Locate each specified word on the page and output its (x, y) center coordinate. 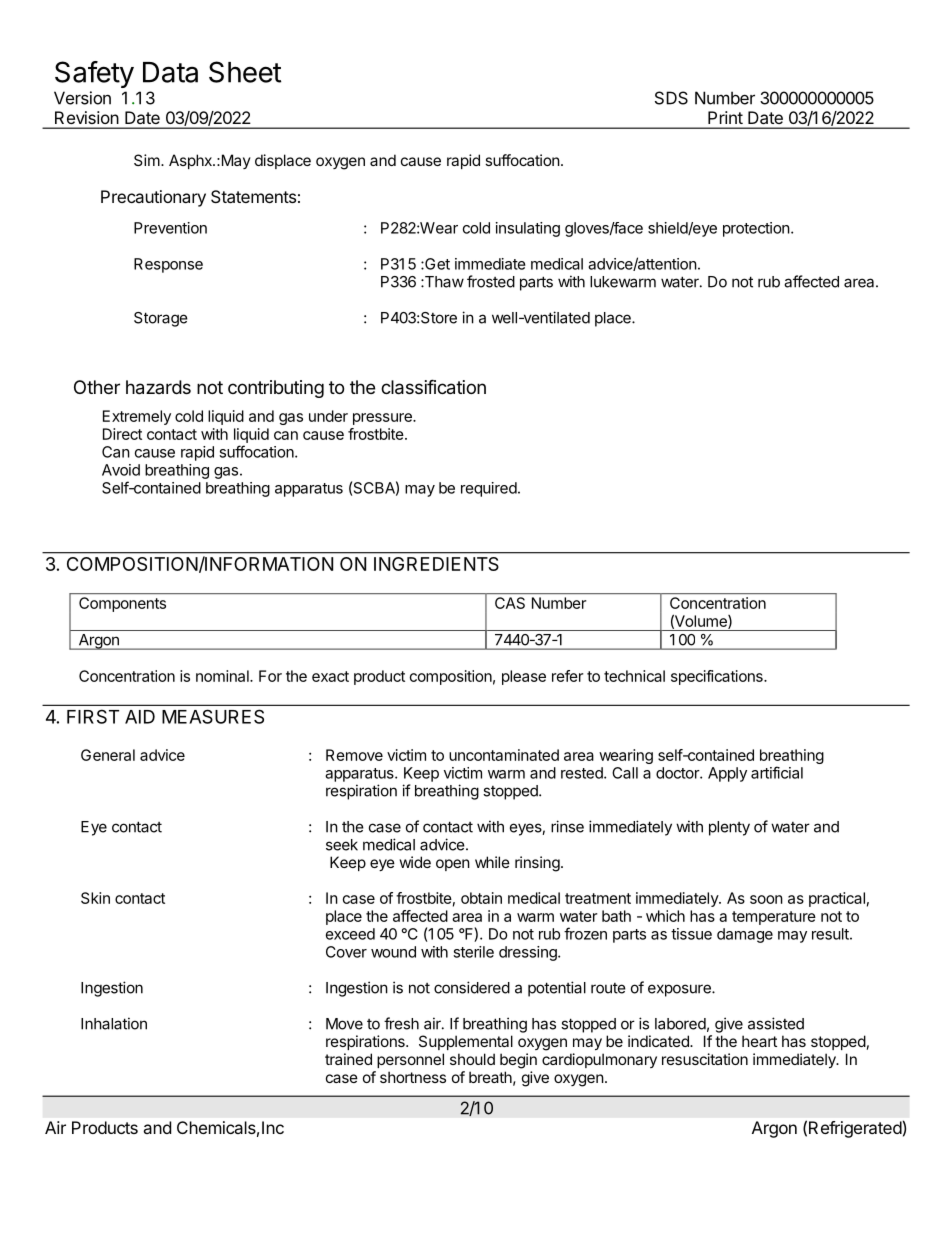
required (489, 489)
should (472, 1059)
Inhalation (114, 1023)
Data (170, 72)
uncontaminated (504, 755)
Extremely (137, 417)
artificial (777, 772)
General (108, 755)
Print (725, 117)
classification (433, 387)
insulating (528, 229)
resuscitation (705, 1059)
